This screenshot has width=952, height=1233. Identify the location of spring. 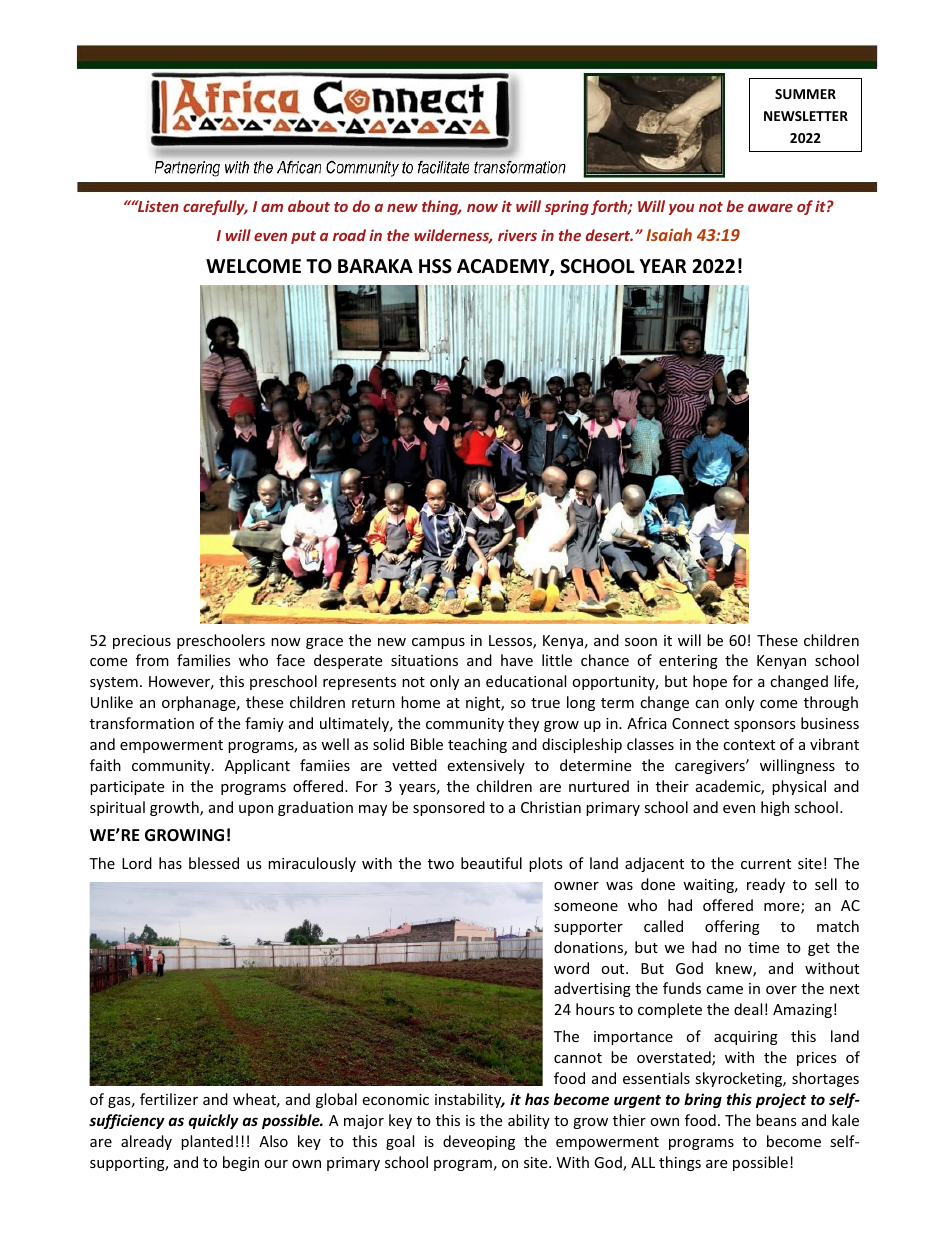
(567, 207).
